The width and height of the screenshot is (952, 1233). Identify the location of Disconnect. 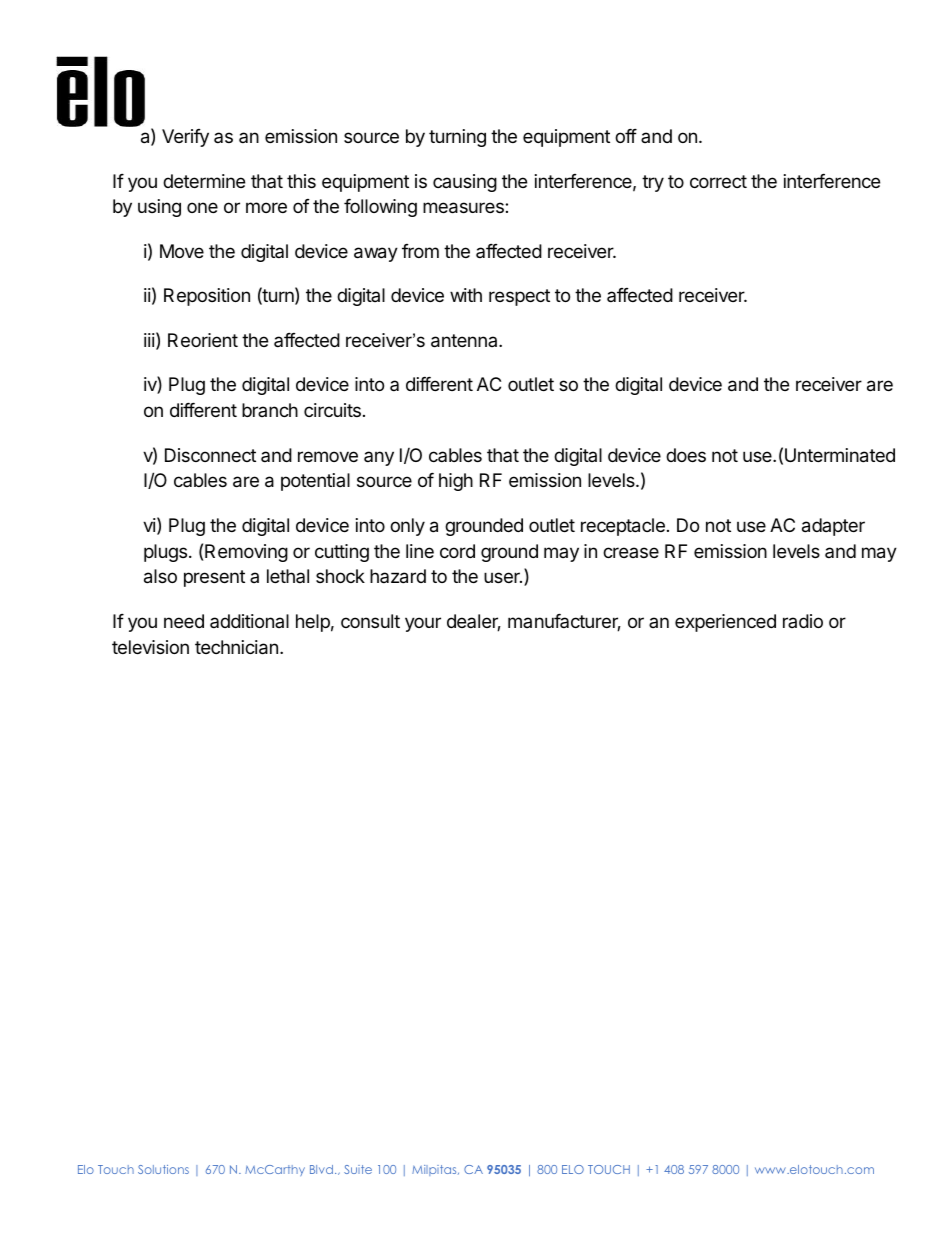
(210, 455).
